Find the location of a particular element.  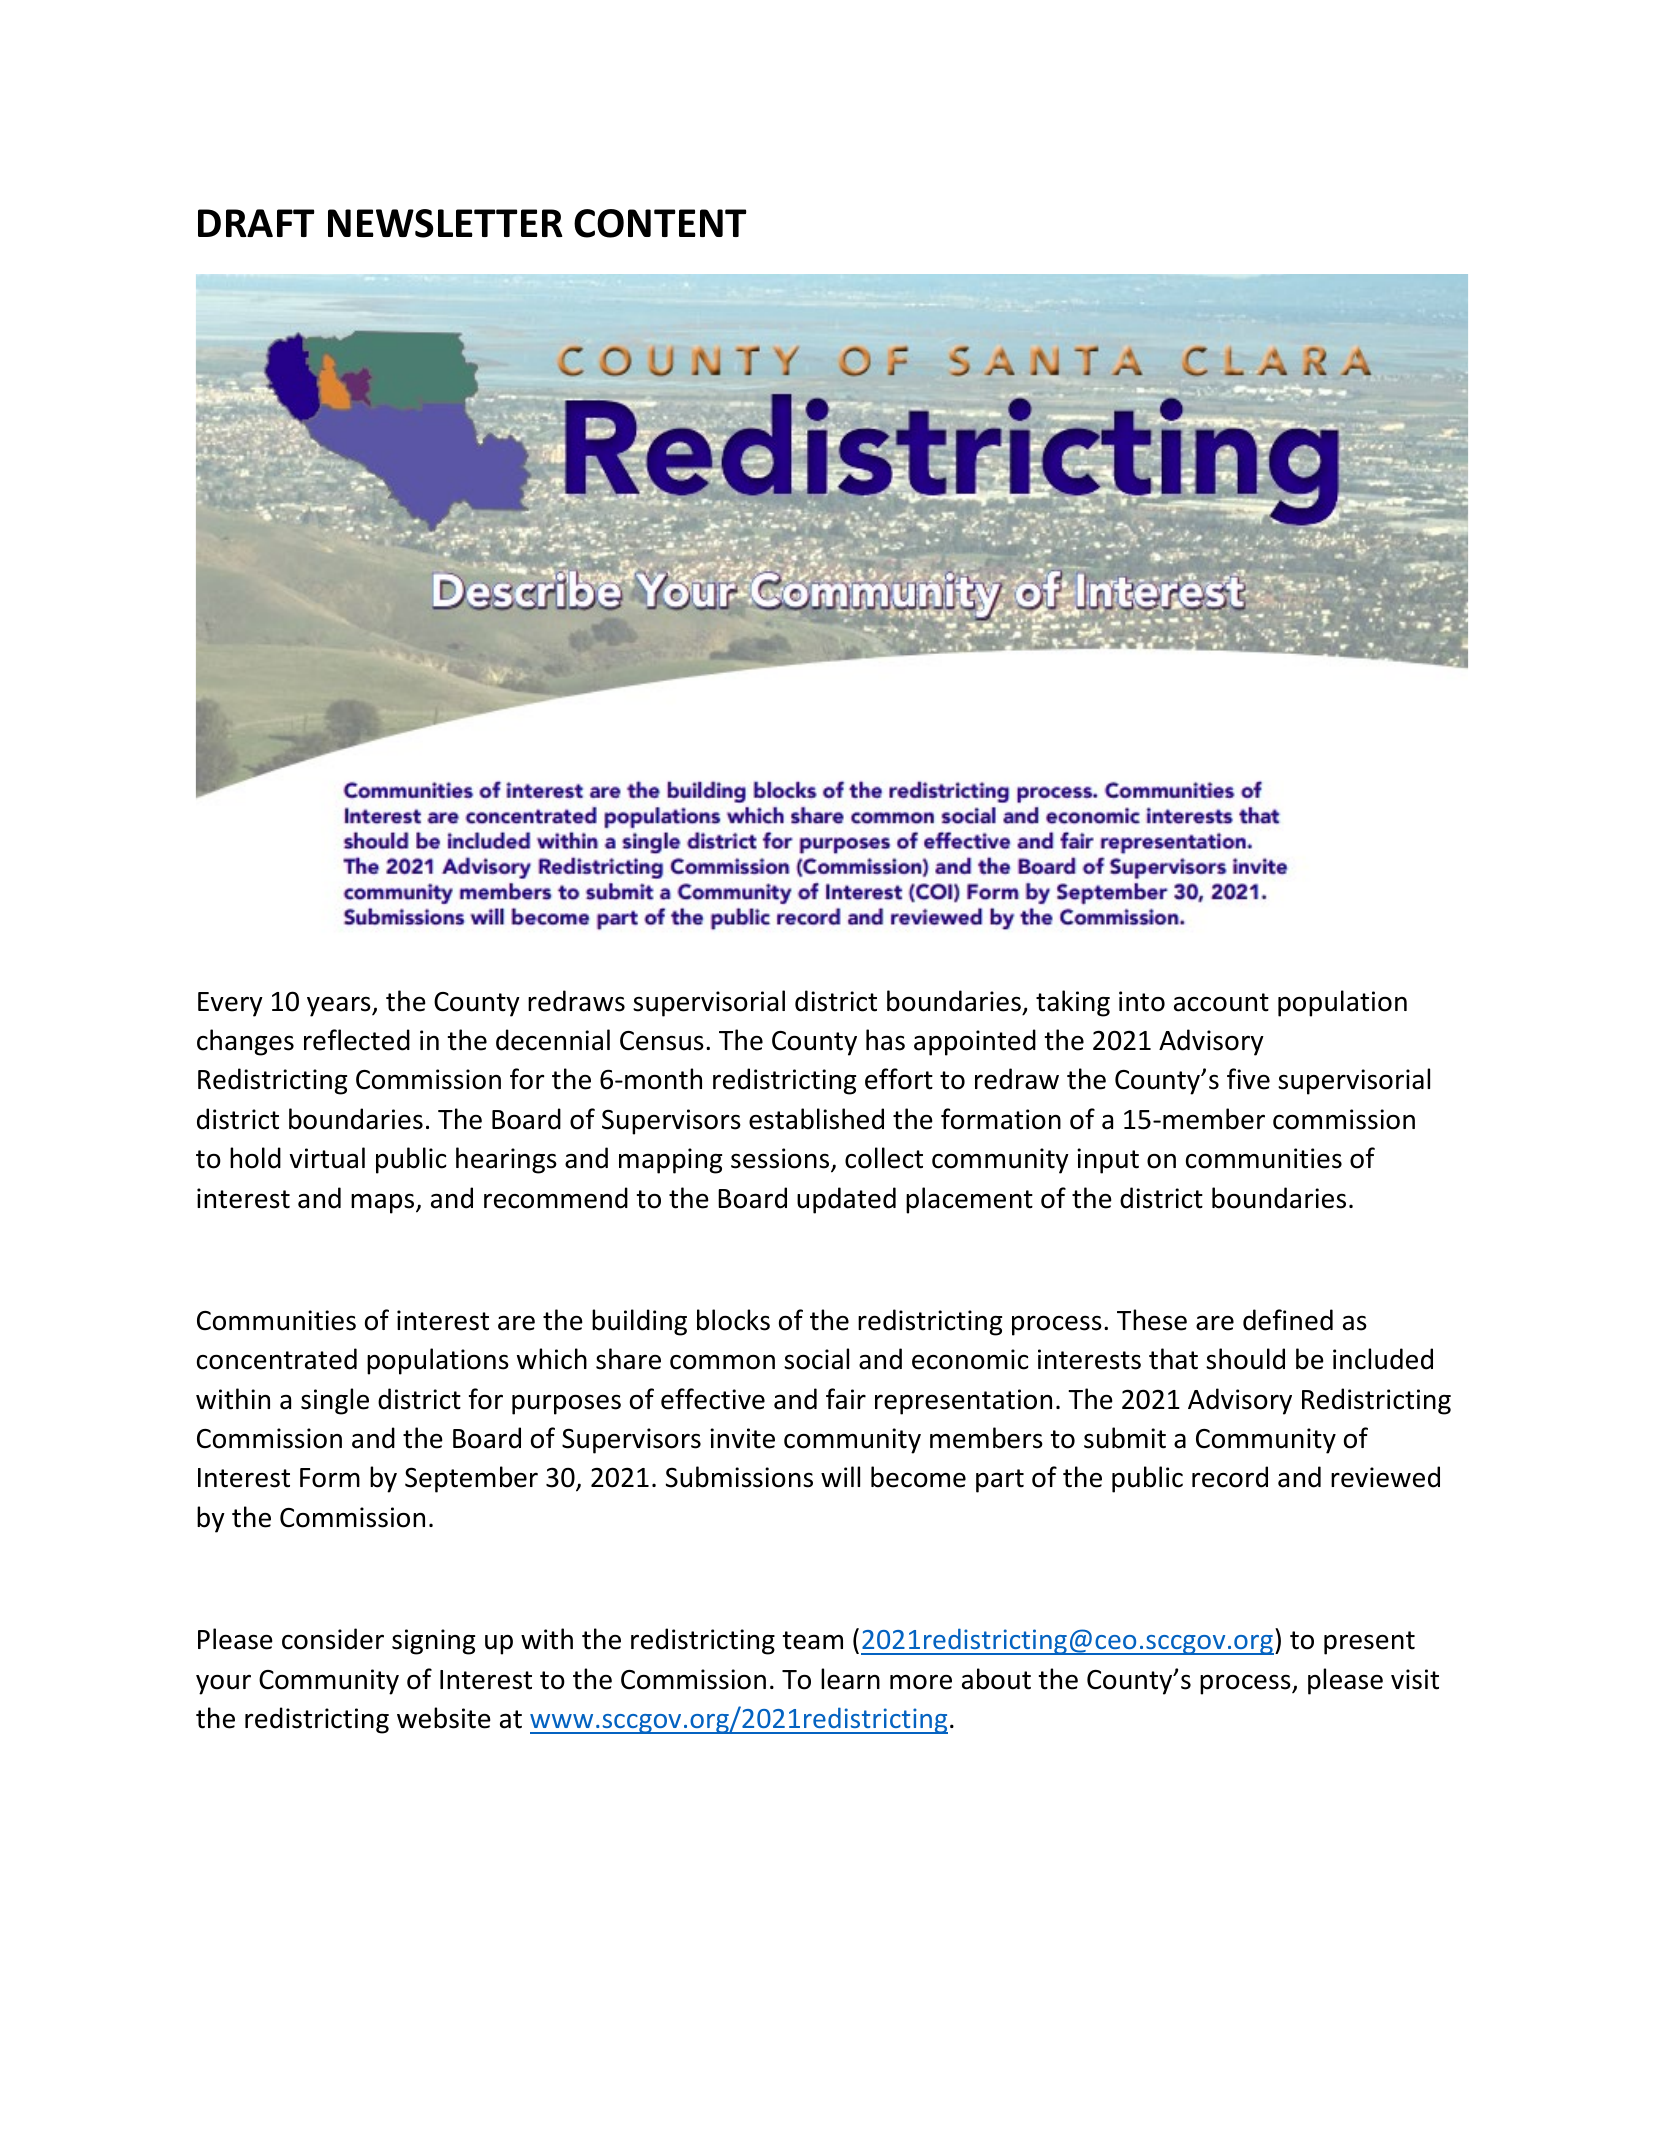

has is located at coordinates (885, 1040).
